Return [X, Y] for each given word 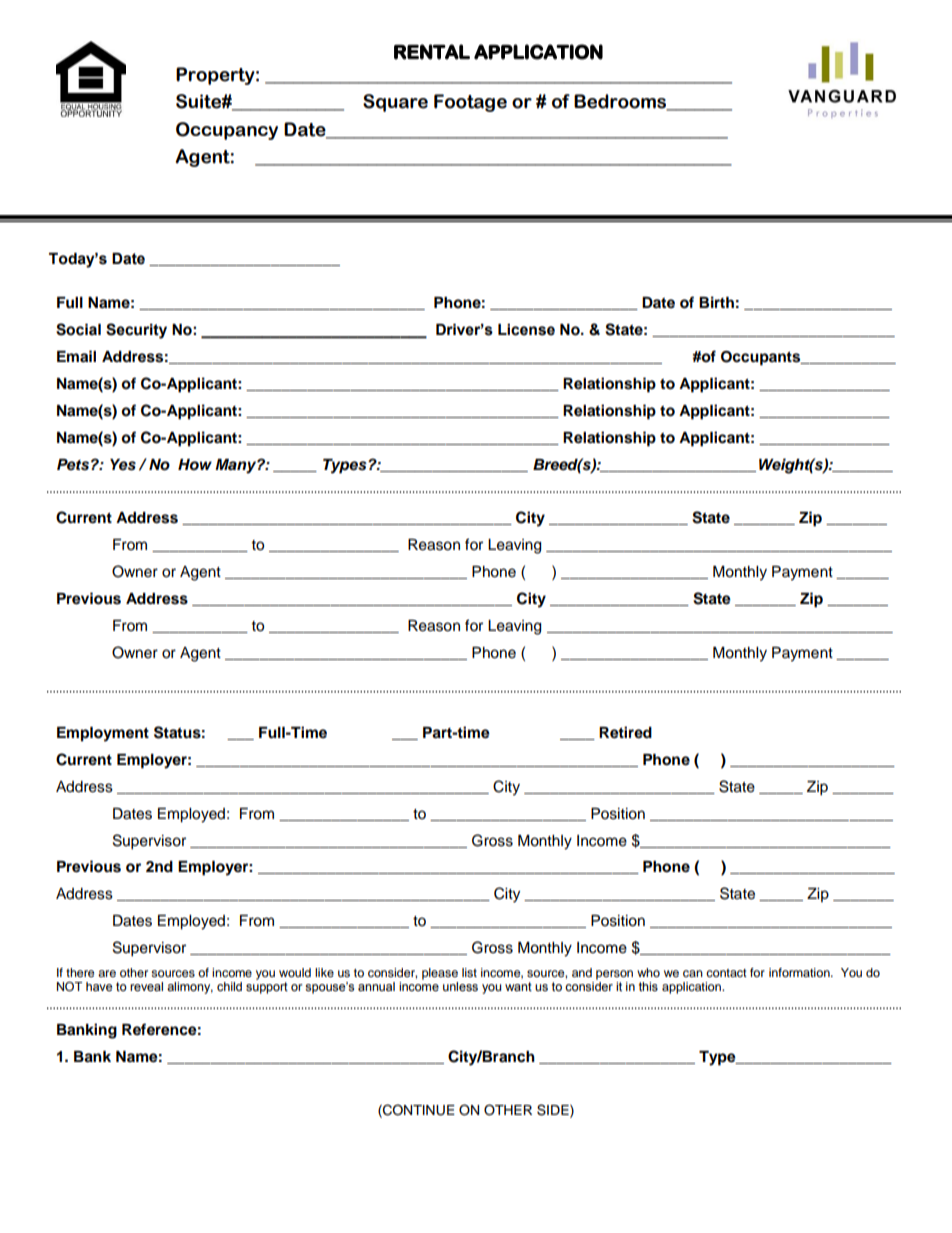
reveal [146, 987]
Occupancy [227, 131]
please [440, 974]
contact [726, 973]
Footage [470, 103]
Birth [716, 302]
